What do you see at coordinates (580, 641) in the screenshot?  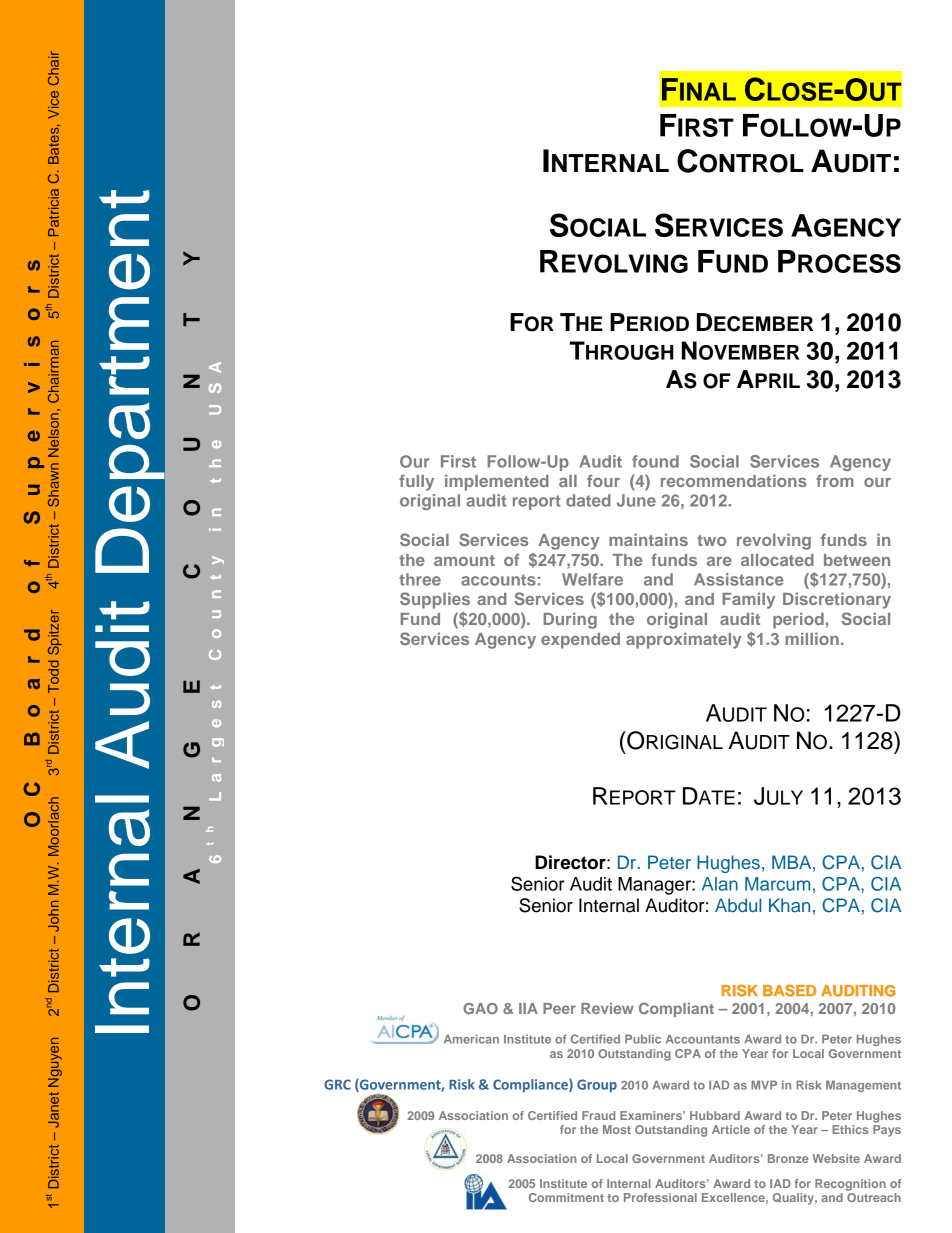 I see `expended` at bounding box center [580, 641].
